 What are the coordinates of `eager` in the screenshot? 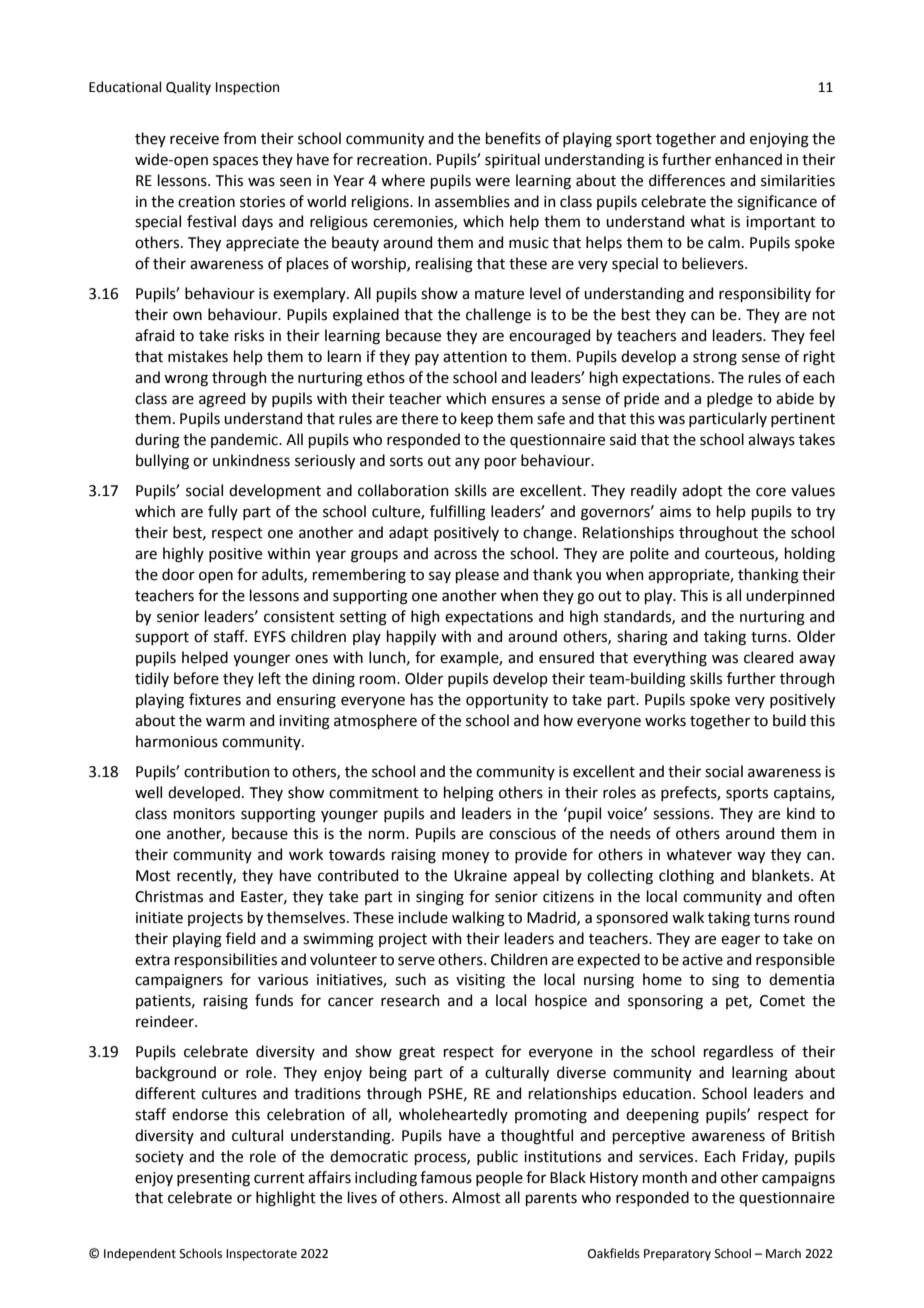 It's located at (740, 941).
